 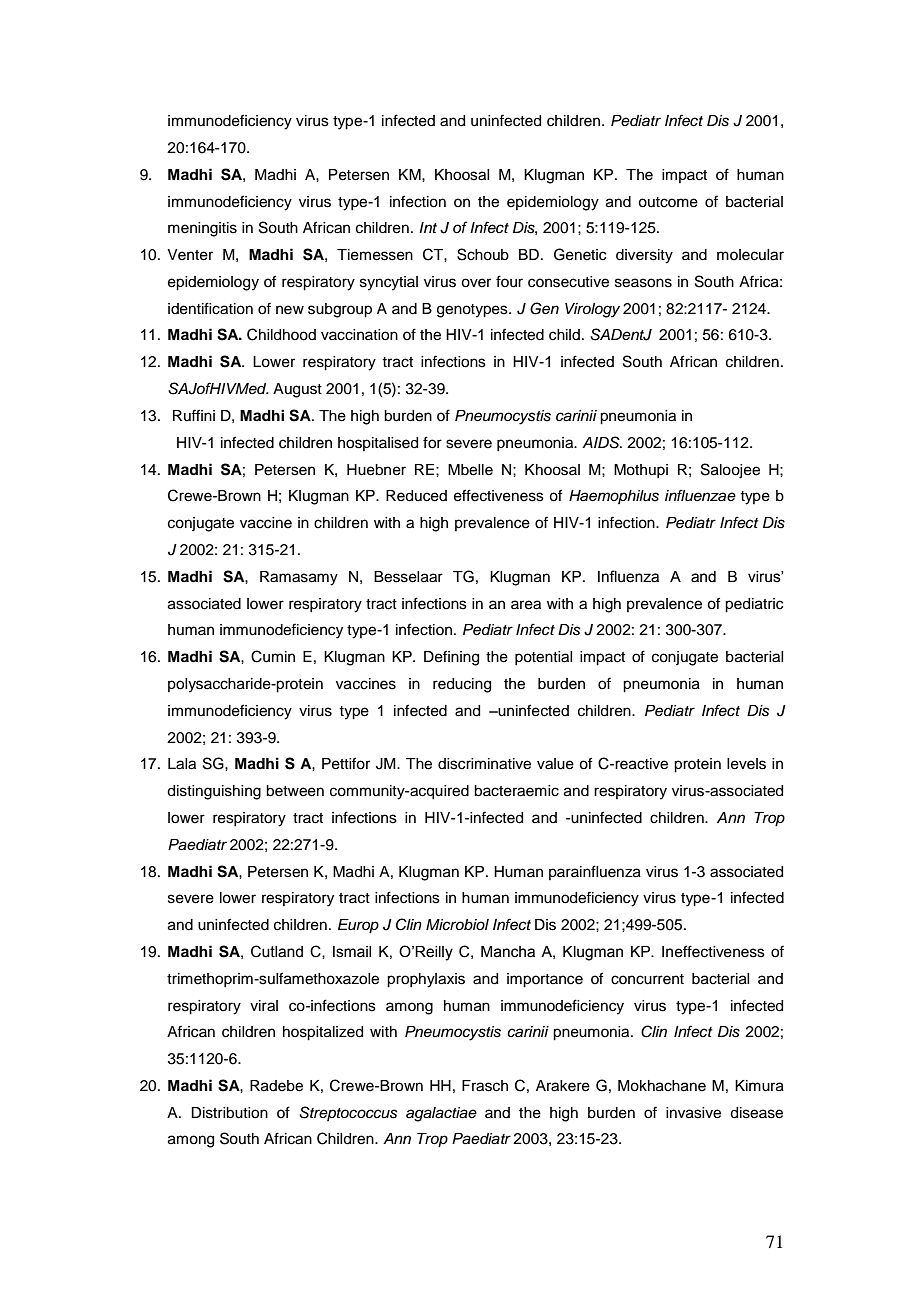 What do you see at coordinates (348, 1113) in the screenshot?
I see `Streptococcus` at bounding box center [348, 1113].
